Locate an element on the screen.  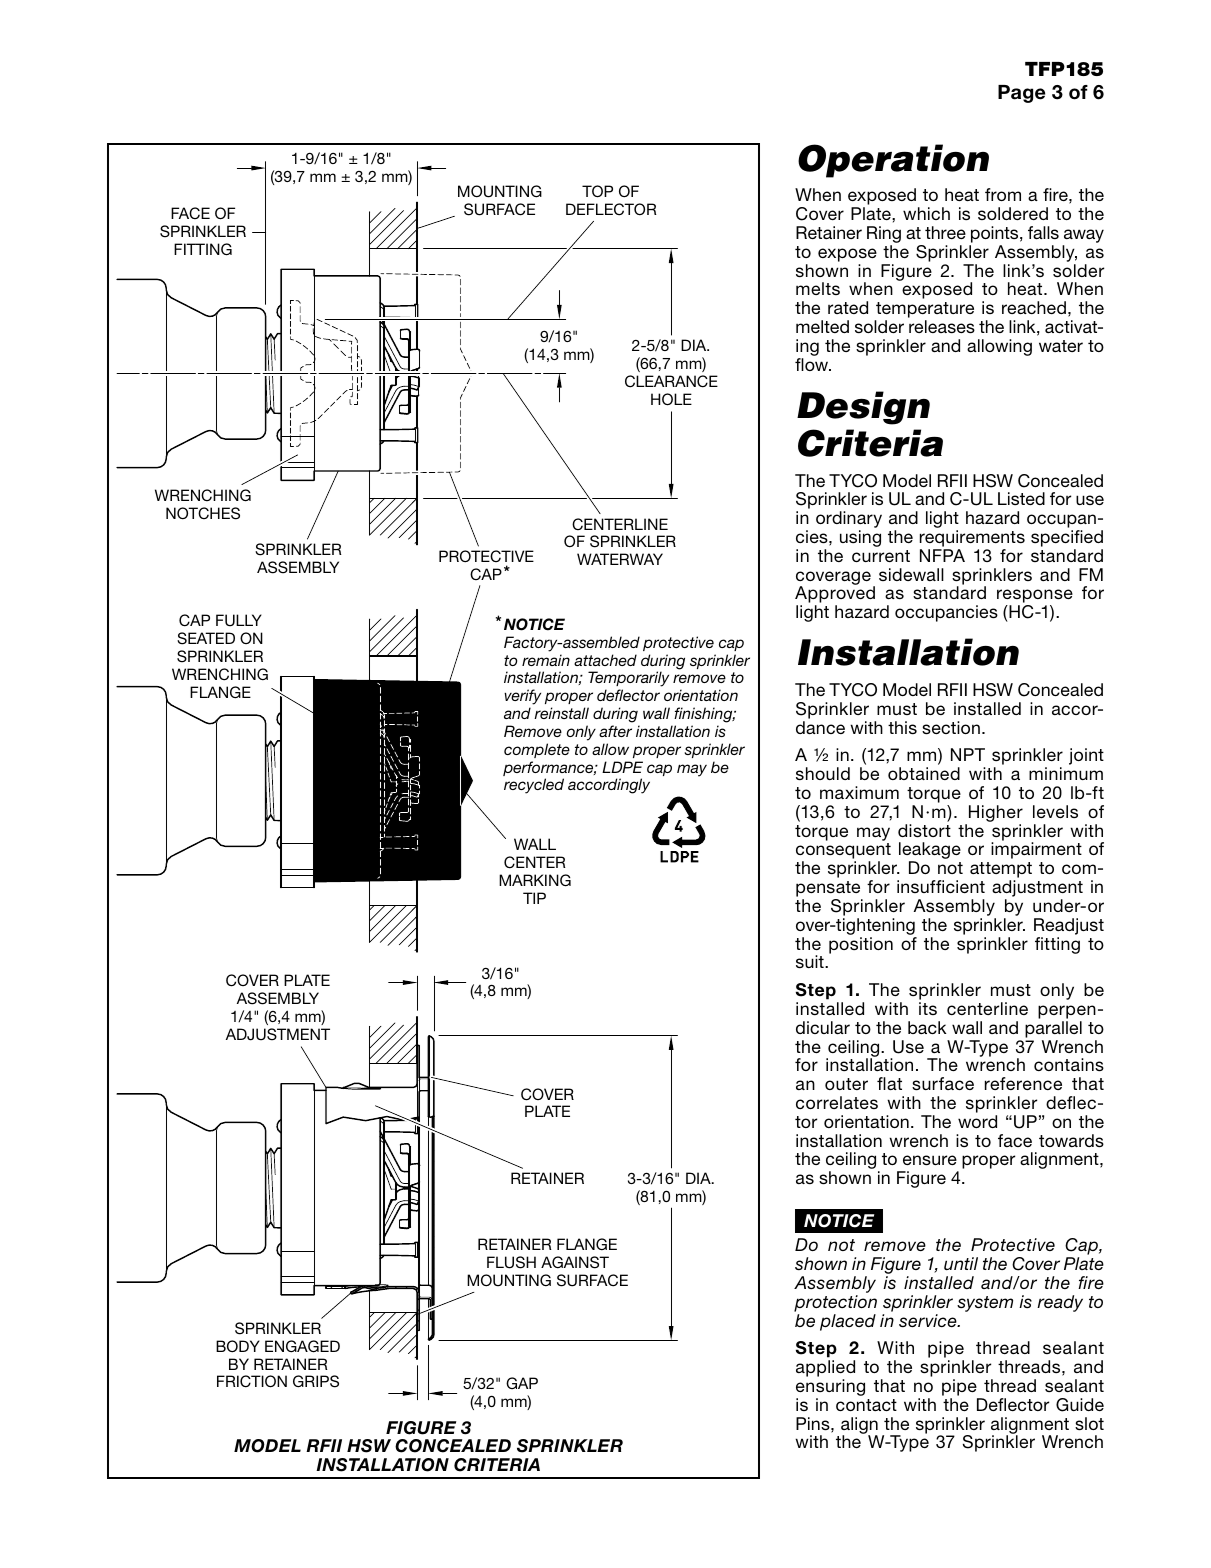
Listed is located at coordinates (1021, 498).
